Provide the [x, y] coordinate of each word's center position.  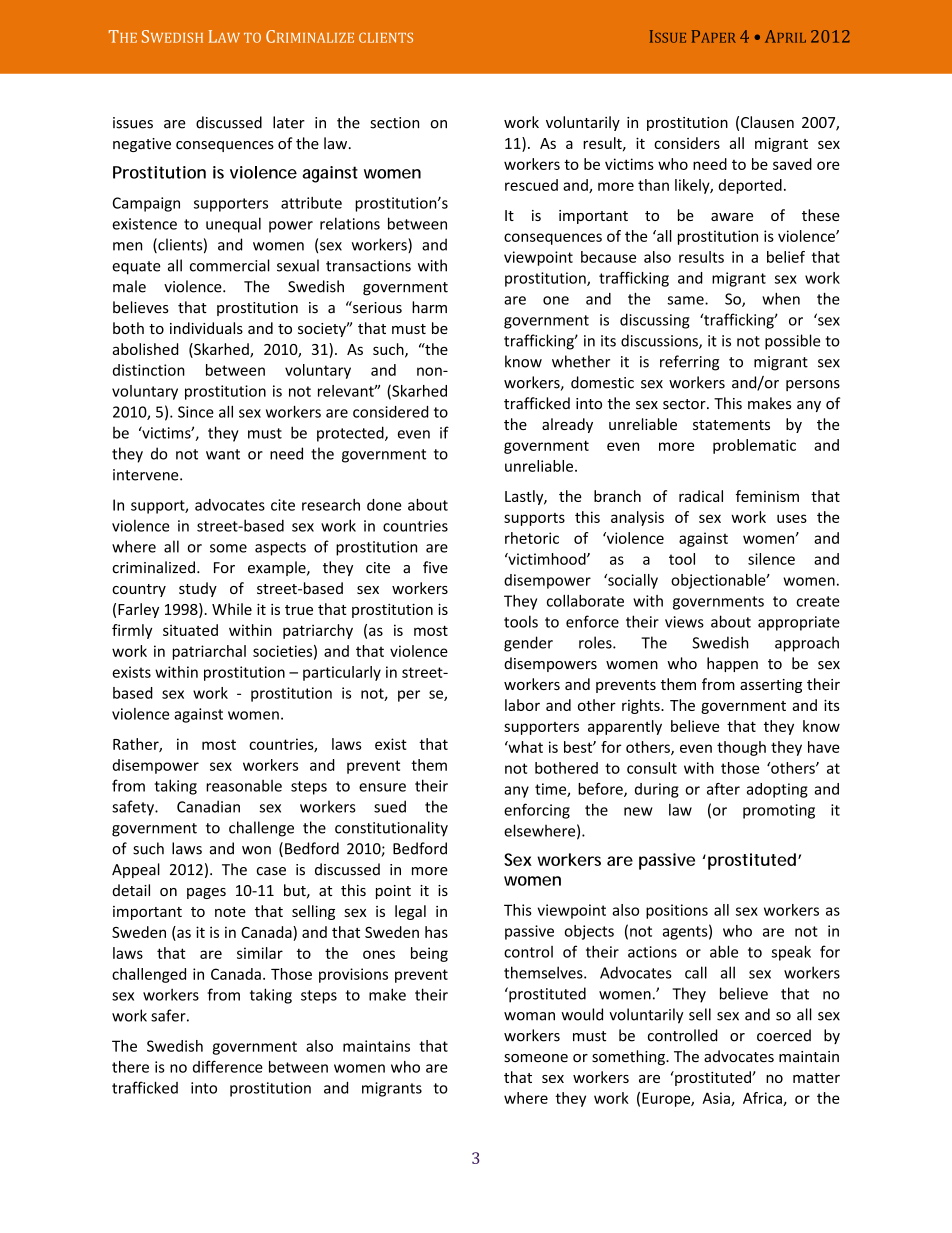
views [684, 622]
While [232, 609]
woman [529, 1016]
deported [750, 186]
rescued [531, 185]
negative [142, 145]
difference [228, 1066]
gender [528, 644]
